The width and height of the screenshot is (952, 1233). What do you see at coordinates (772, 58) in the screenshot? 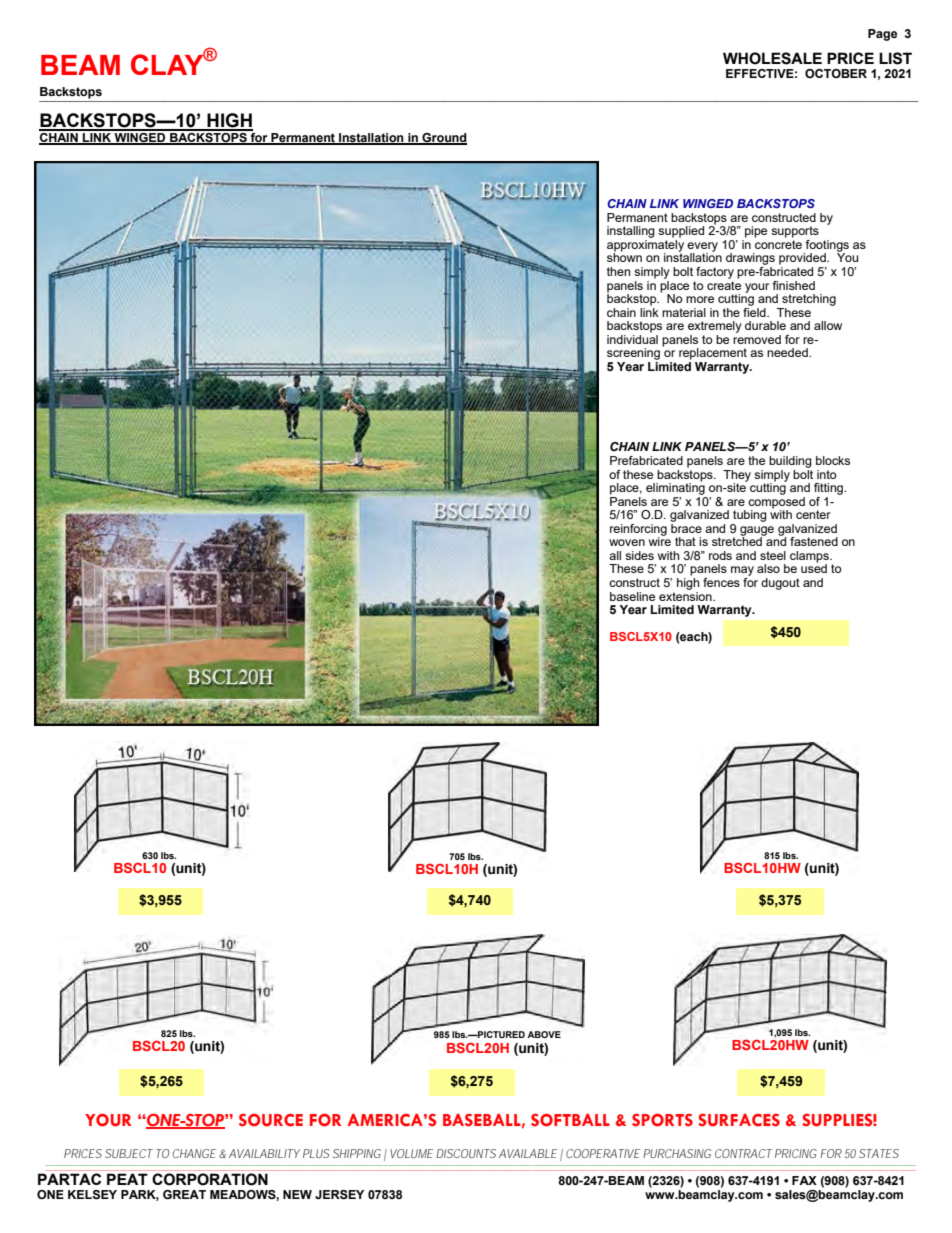
I see `WHOLESALE` at bounding box center [772, 58].
